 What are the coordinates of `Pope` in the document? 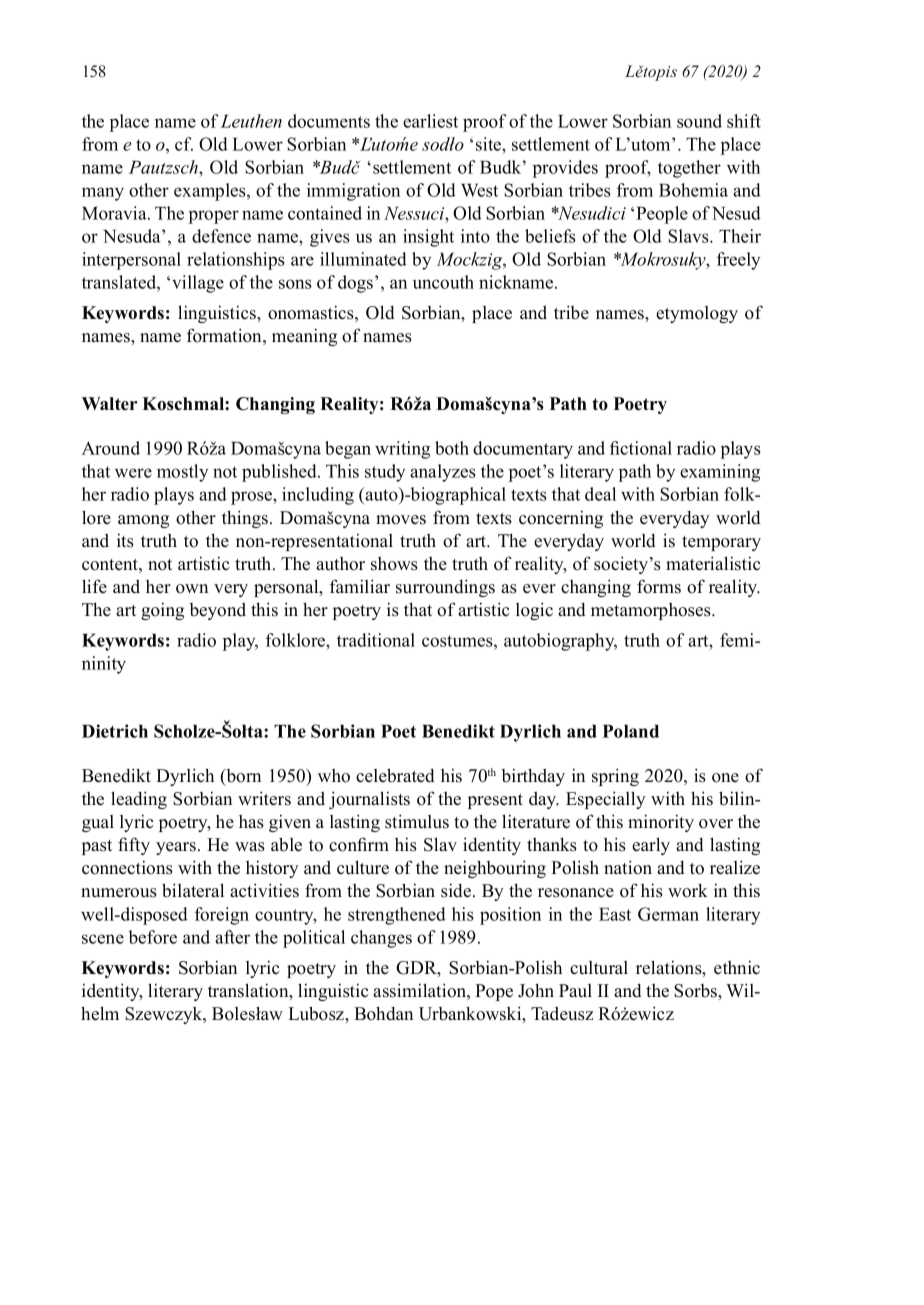 It's located at (494, 992).
